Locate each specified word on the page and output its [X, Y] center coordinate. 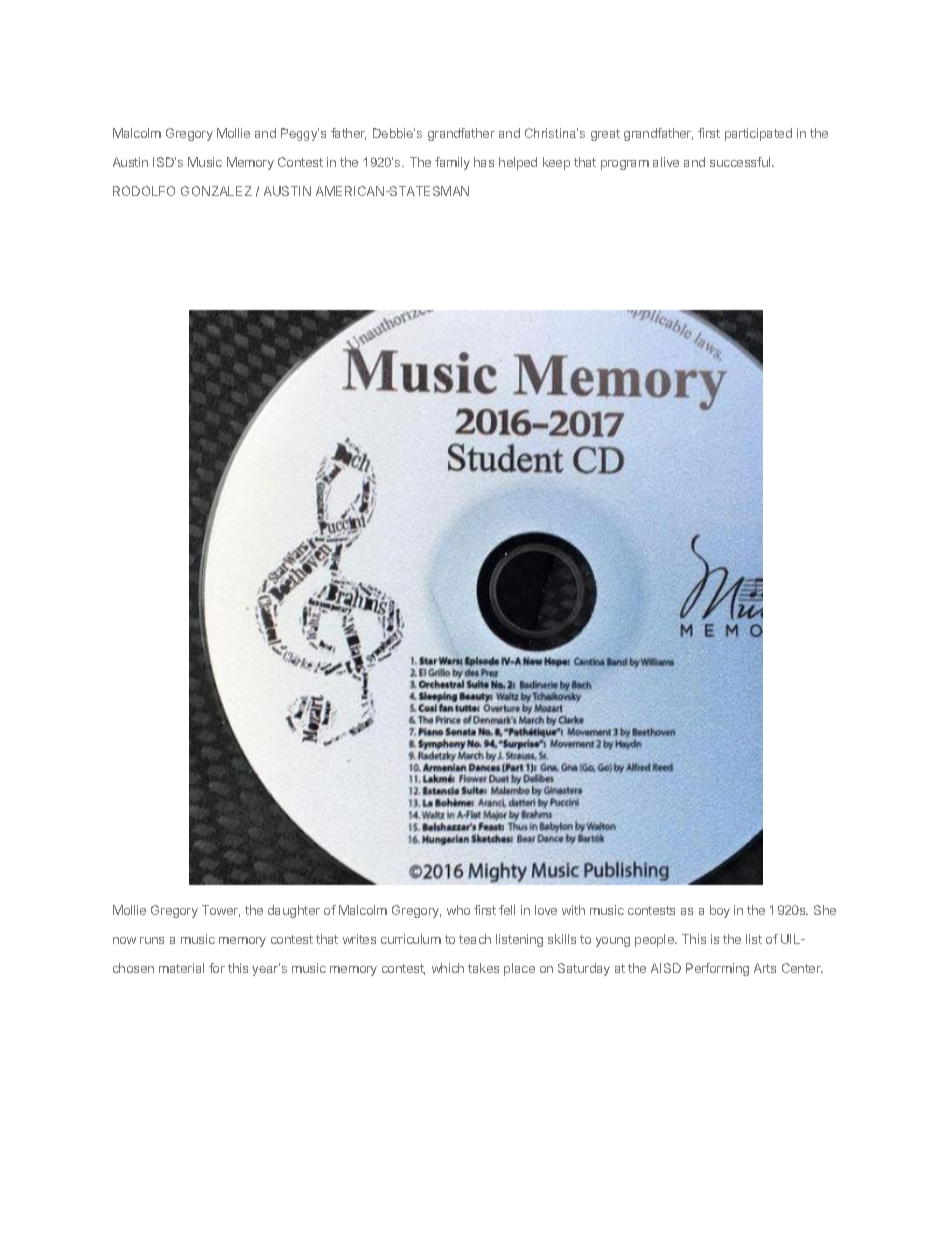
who [458, 910]
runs [152, 940]
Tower [221, 911]
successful [741, 162]
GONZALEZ [216, 191]
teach [475, 939]
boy [720, 911]
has [484, 162]
